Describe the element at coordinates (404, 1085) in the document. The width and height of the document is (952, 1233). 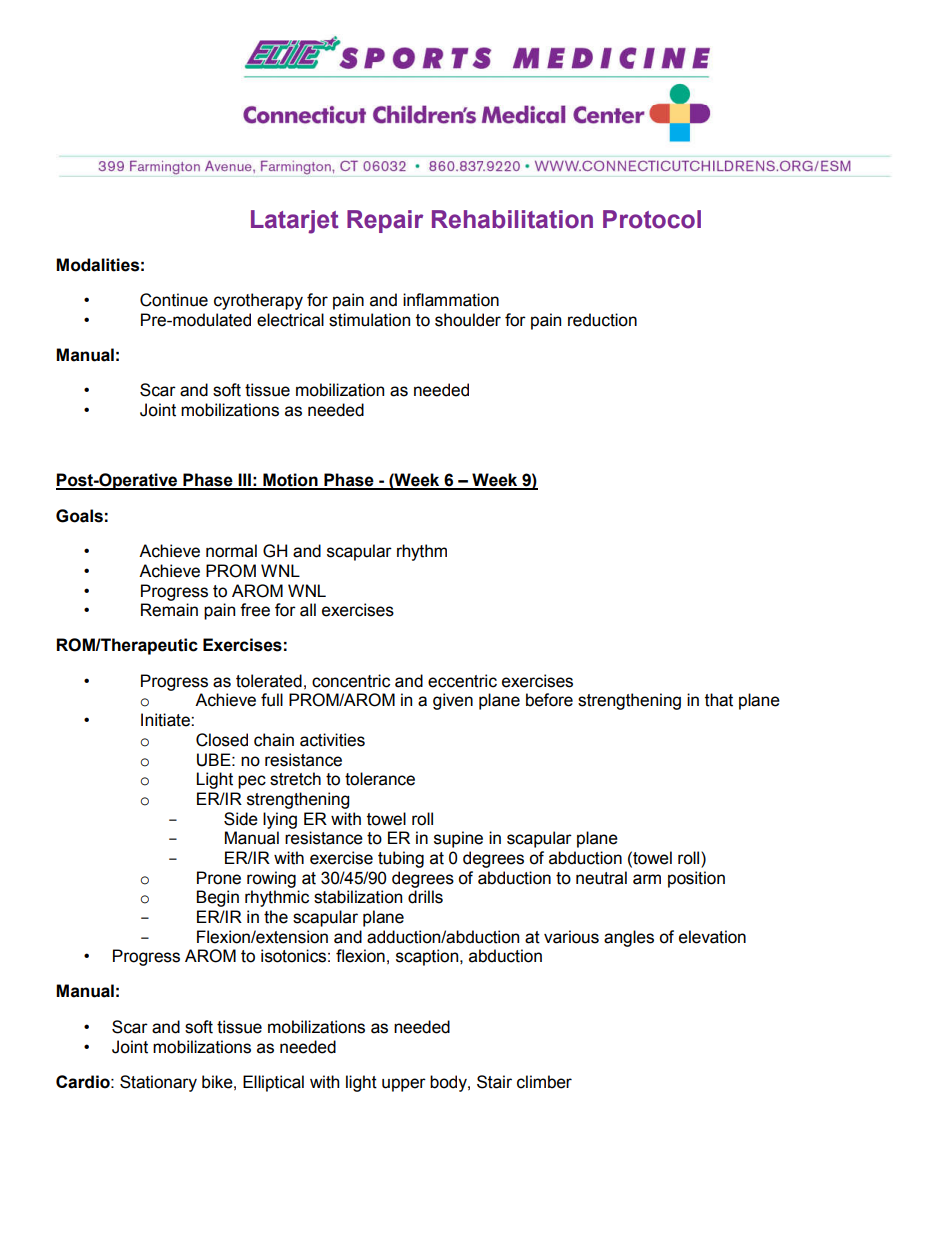
I see `upper` at that location.
